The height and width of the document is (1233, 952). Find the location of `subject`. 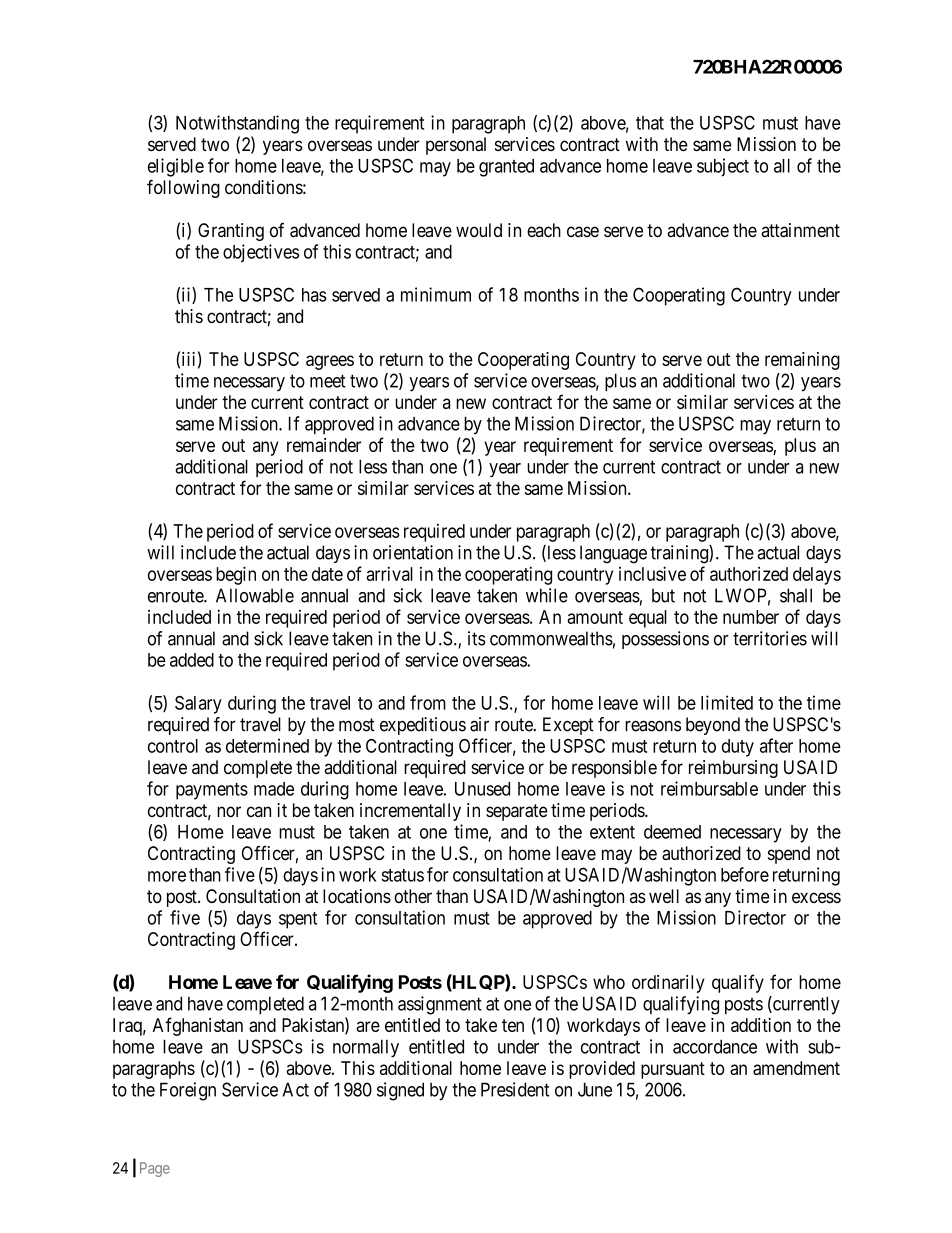

subject is located at coordinates (723, 167).
